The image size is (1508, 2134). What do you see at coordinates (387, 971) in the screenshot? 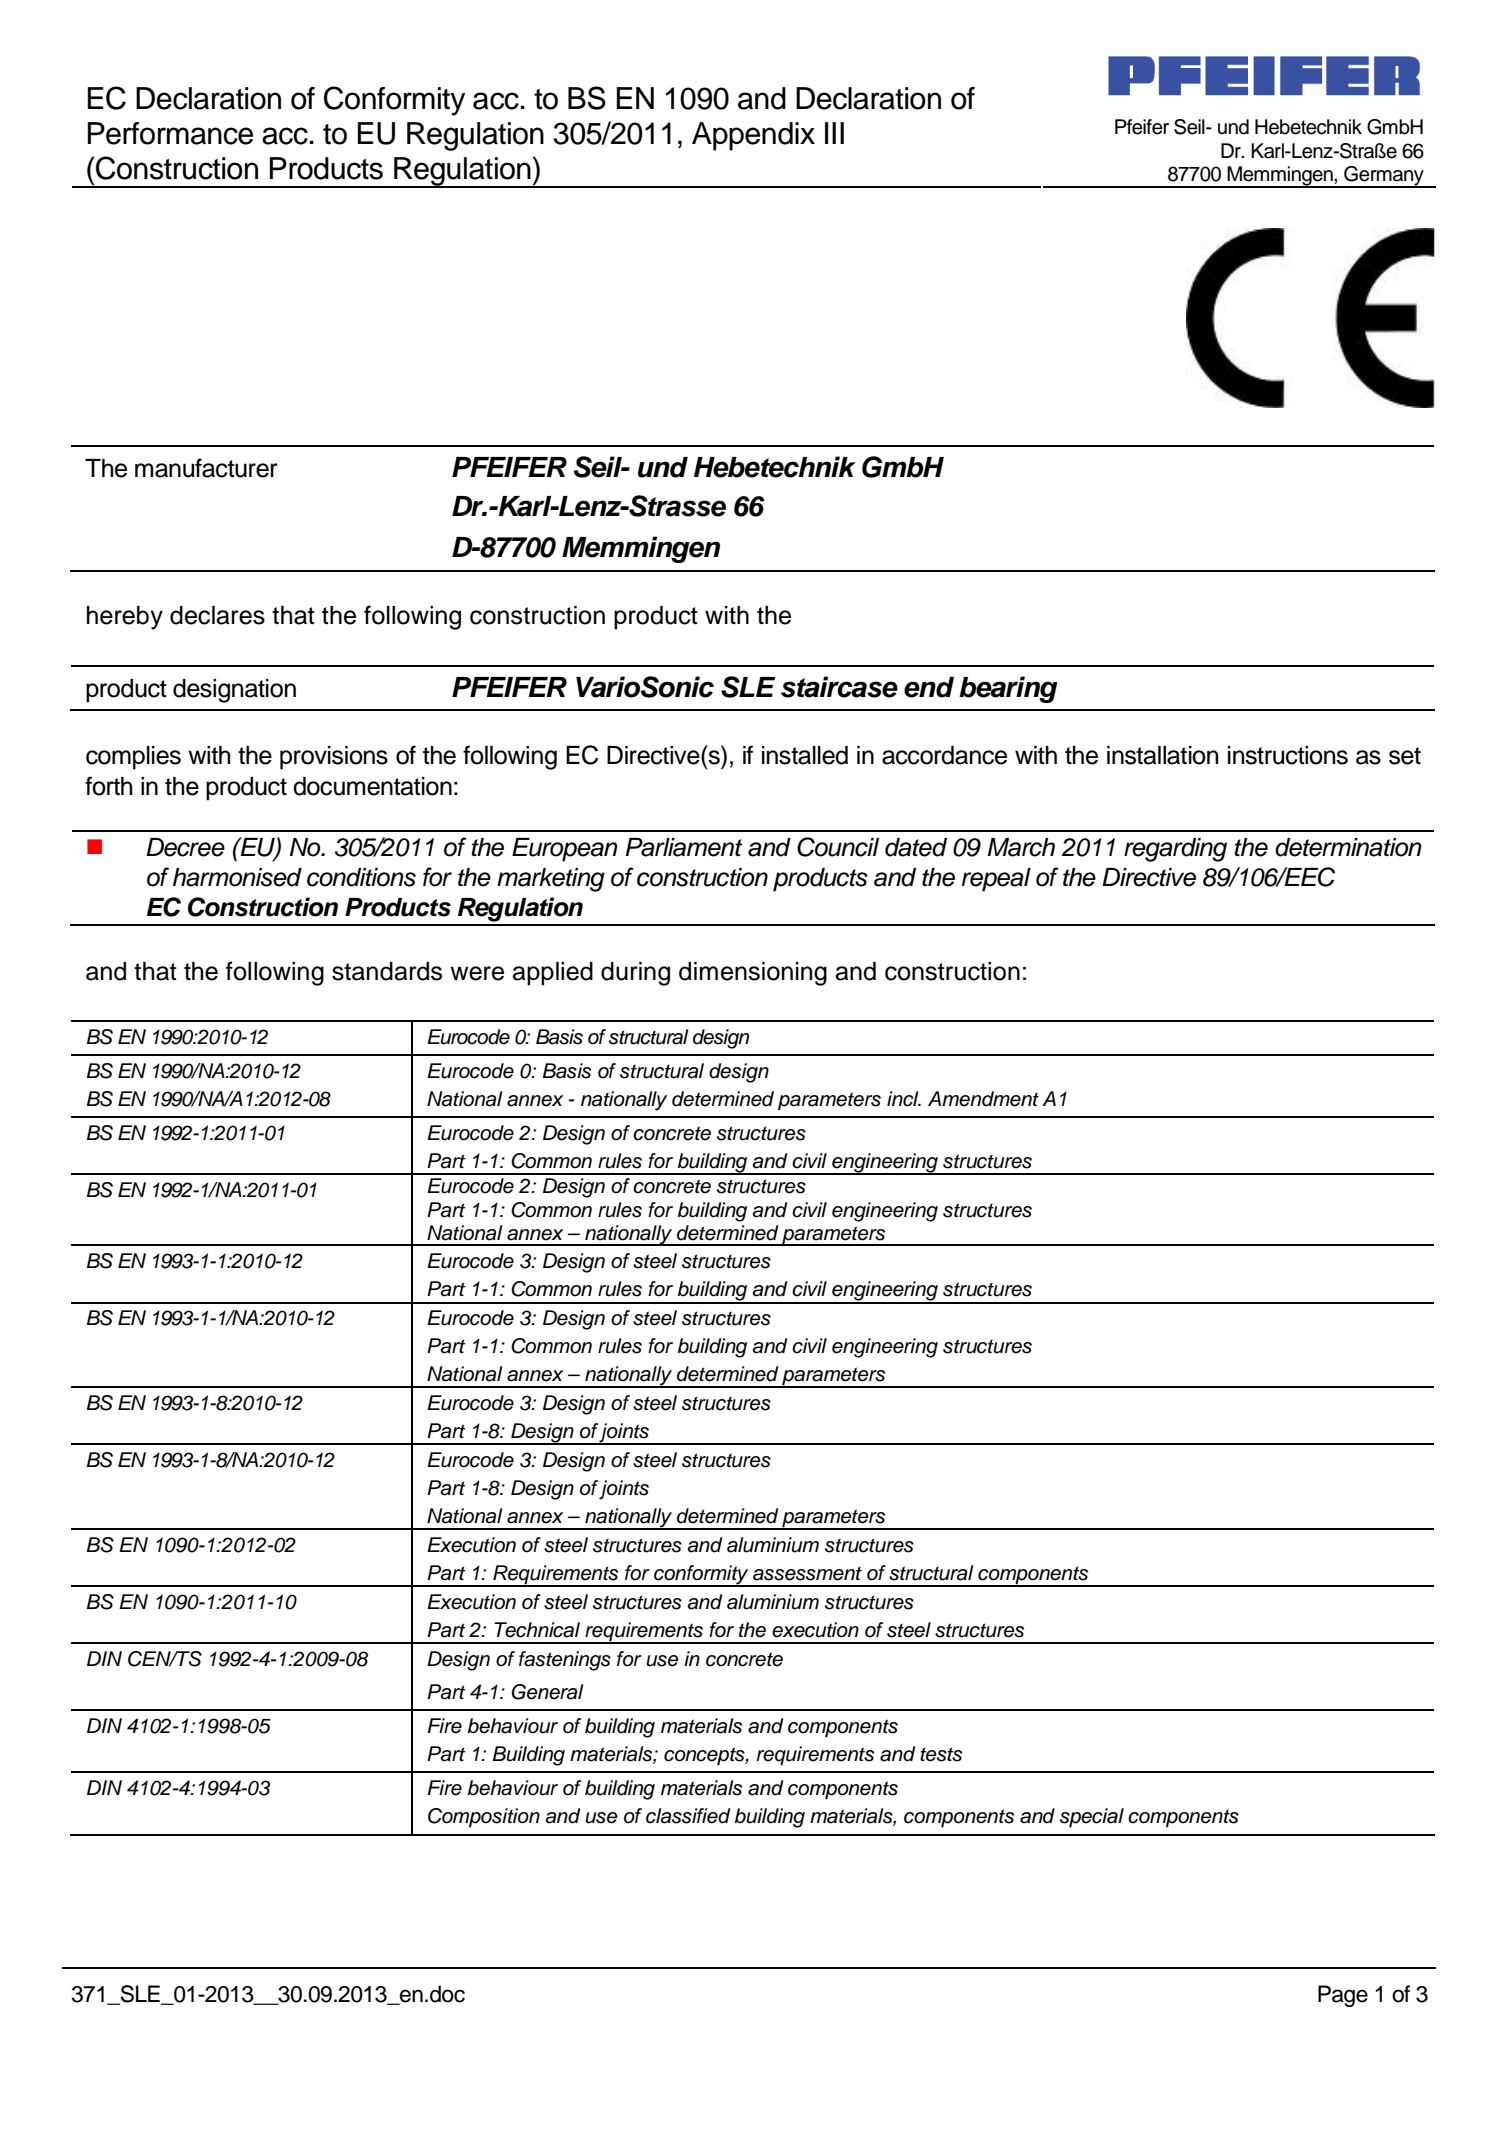
I see `standards` at bounding box center [387, 971].
